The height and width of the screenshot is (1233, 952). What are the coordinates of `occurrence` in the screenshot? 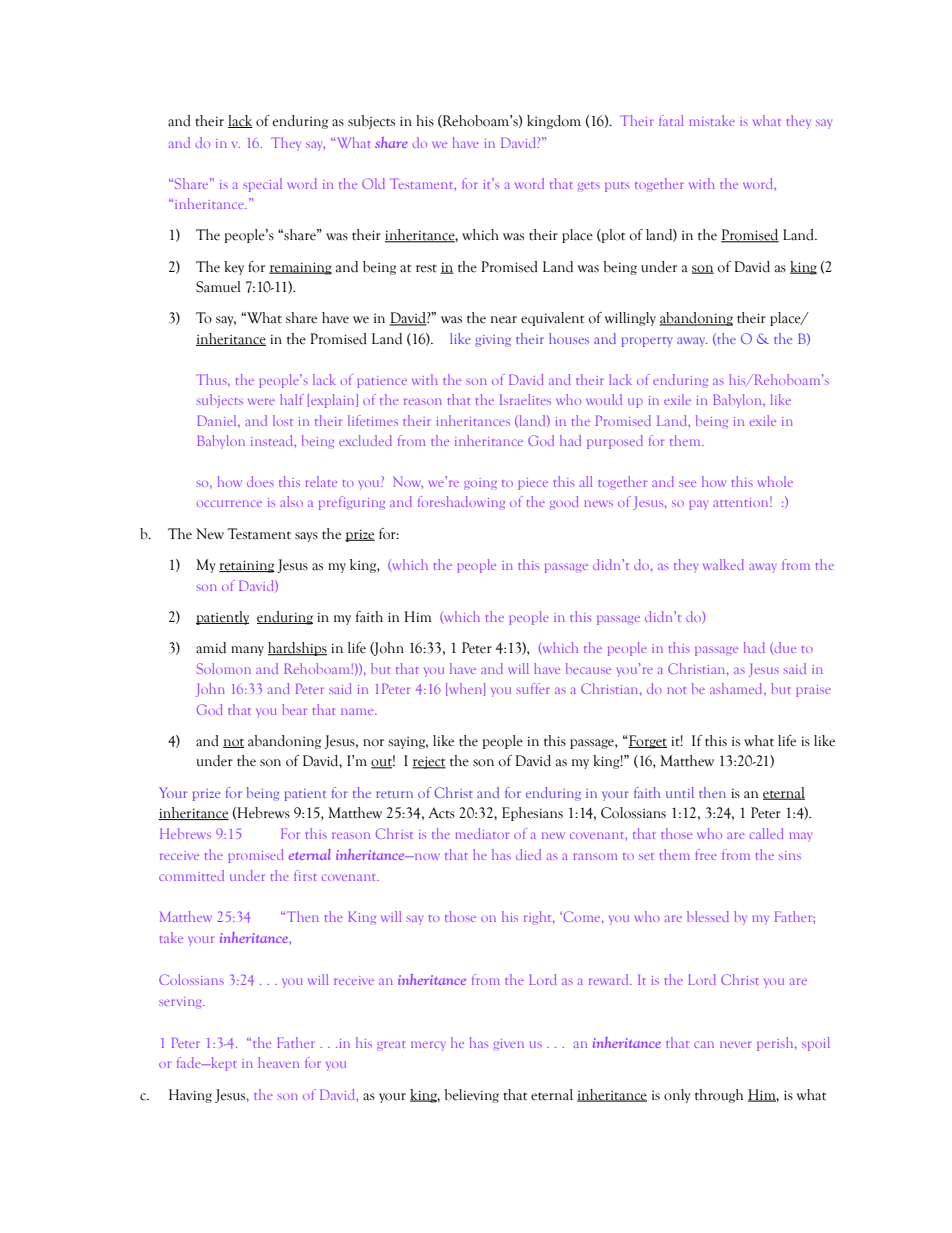 It's located at (229, 503).
